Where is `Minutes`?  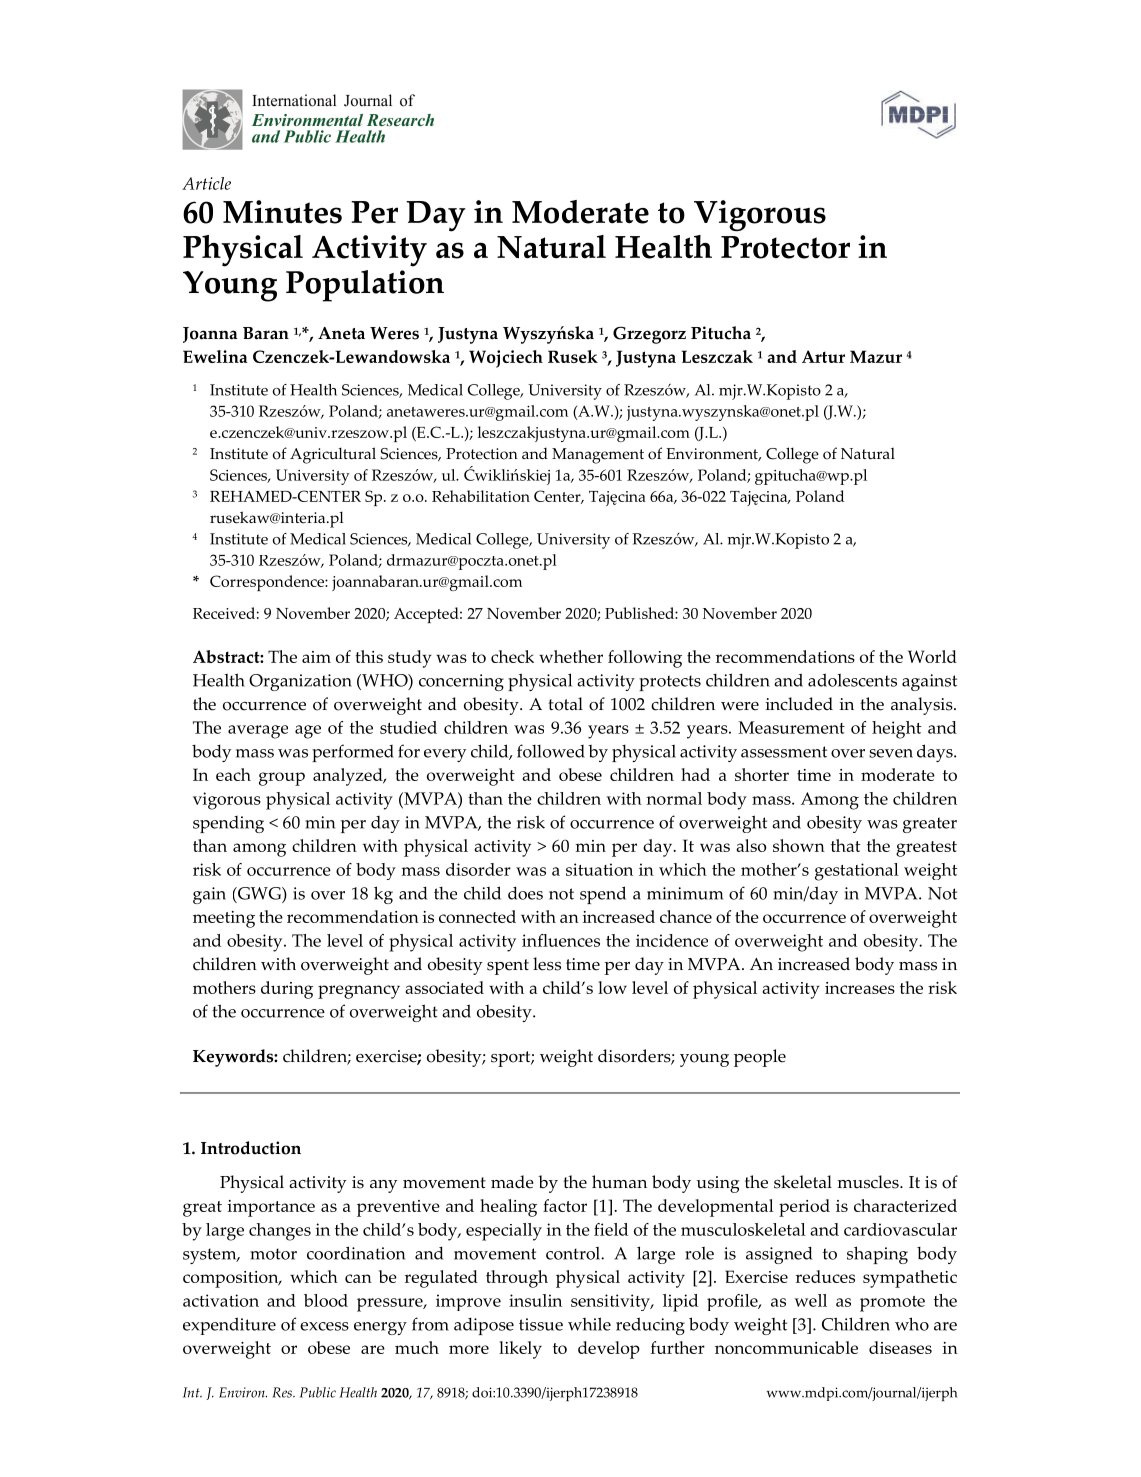
Minutes is located at coordinates (282, 212).
